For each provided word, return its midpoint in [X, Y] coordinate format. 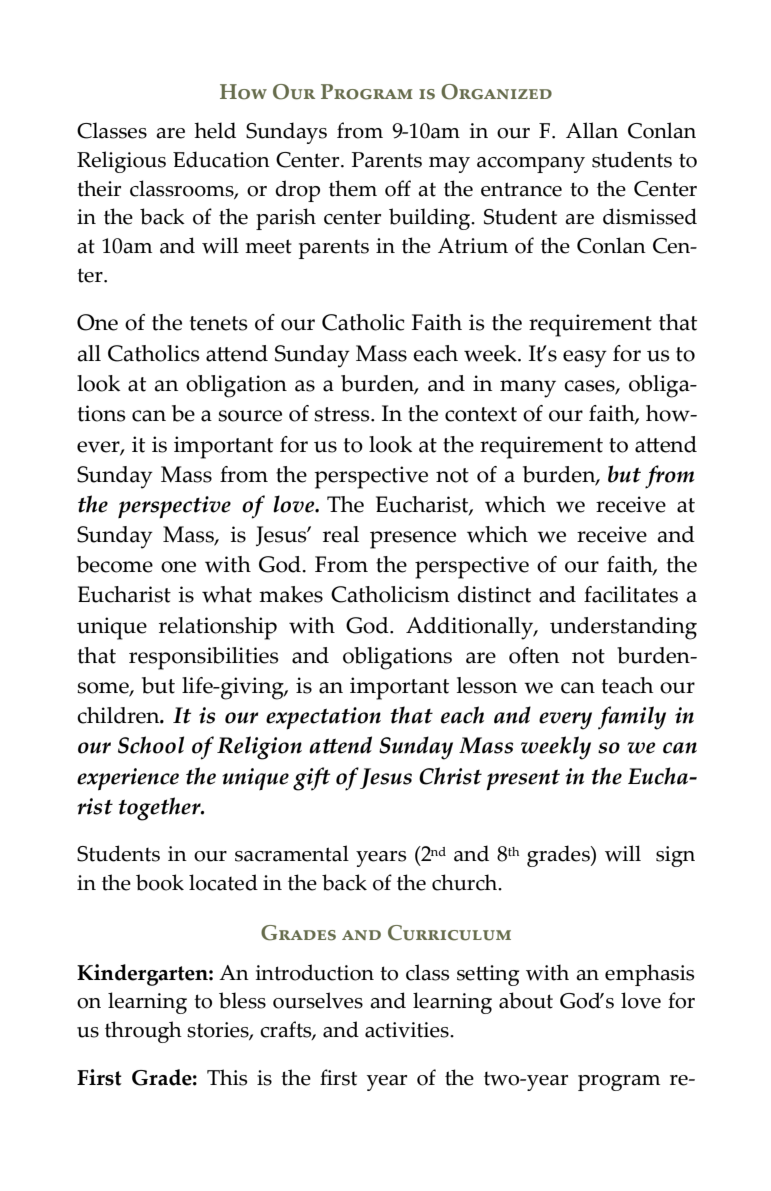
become [115, 564]
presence [413, 540]
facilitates [631, 594]
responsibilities [204, 658]
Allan [592, 130]
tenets [219, 323]
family [632, 718]
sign [675, 856]
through [143, 1032]
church [466, 882]
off [398, 188]
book [160, 882]
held [215, 130]
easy [585, 359]
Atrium [473, 246]
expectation [323, 718]
